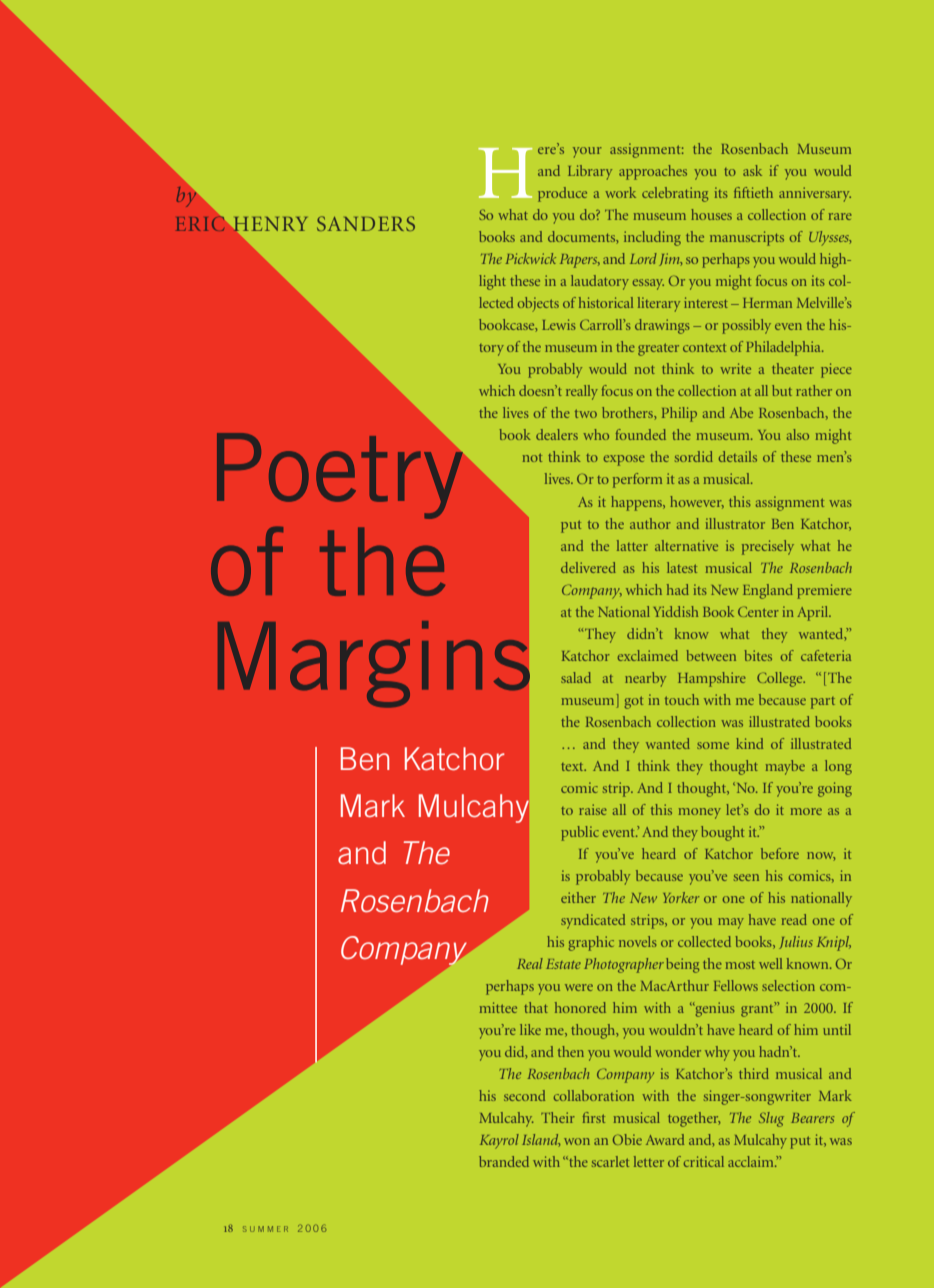  I want to click on branded, so click(504, 1161).
